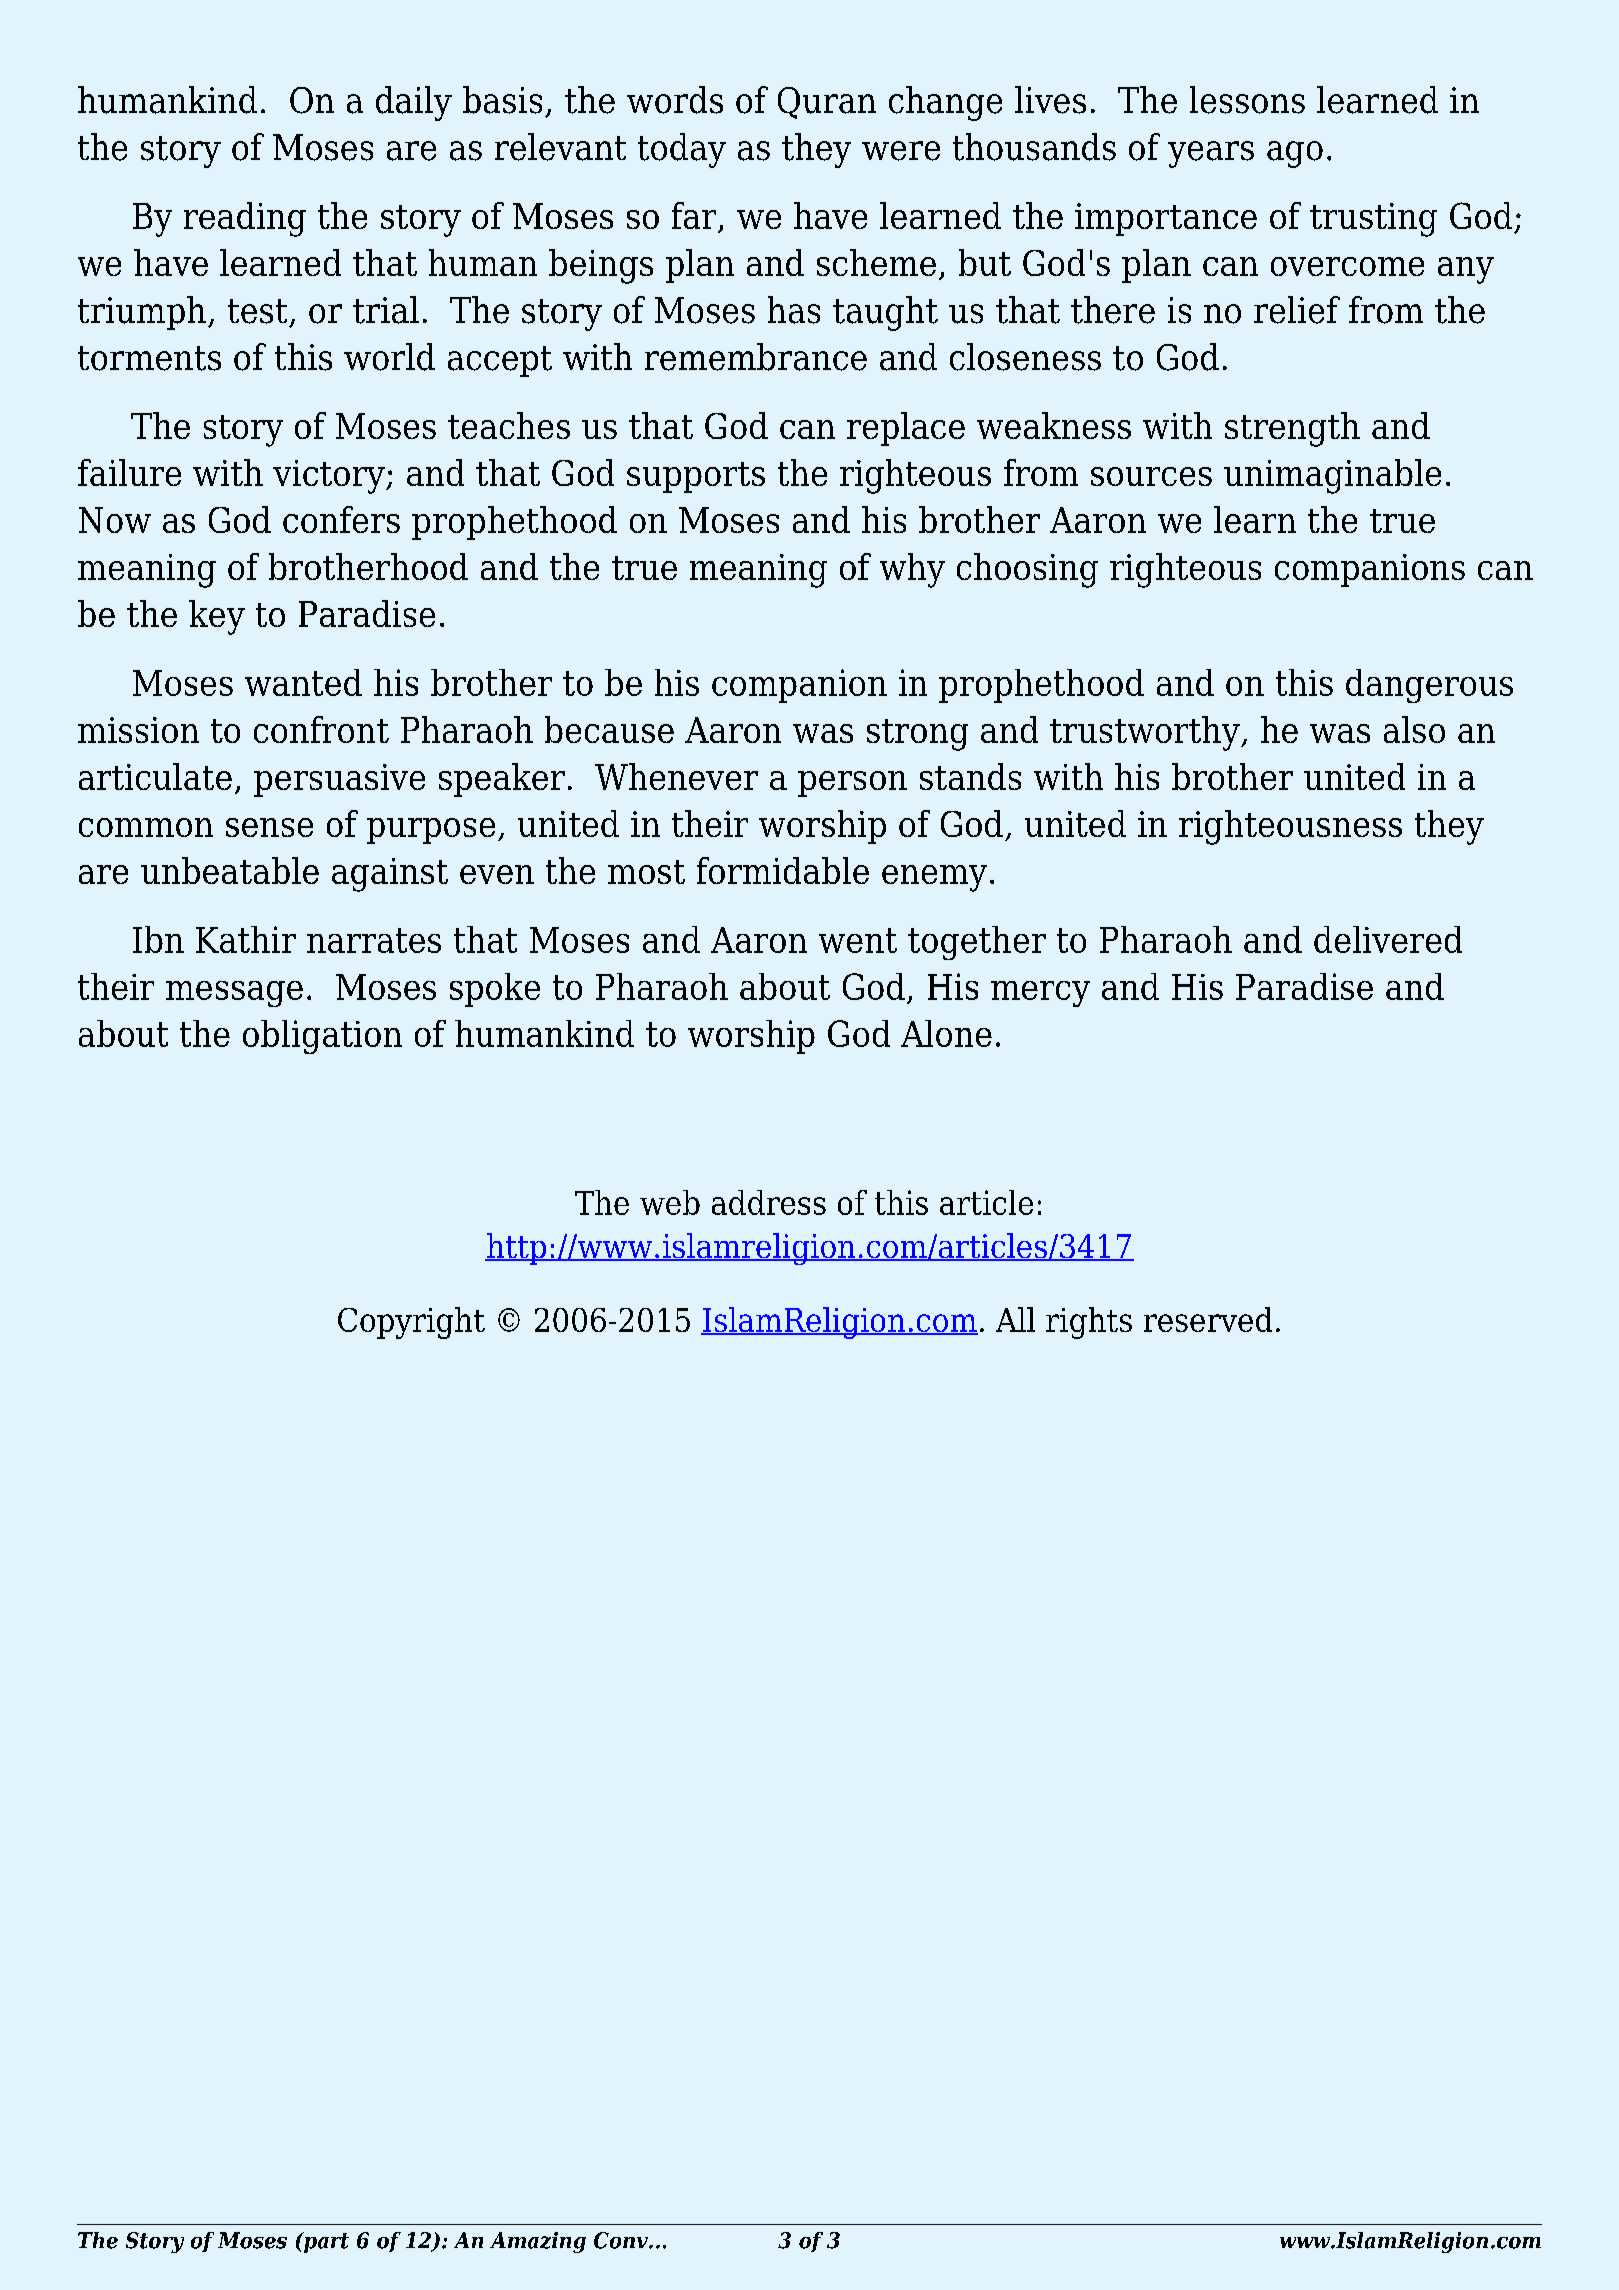  I want to click on Copyright, so click(411, 1323).
